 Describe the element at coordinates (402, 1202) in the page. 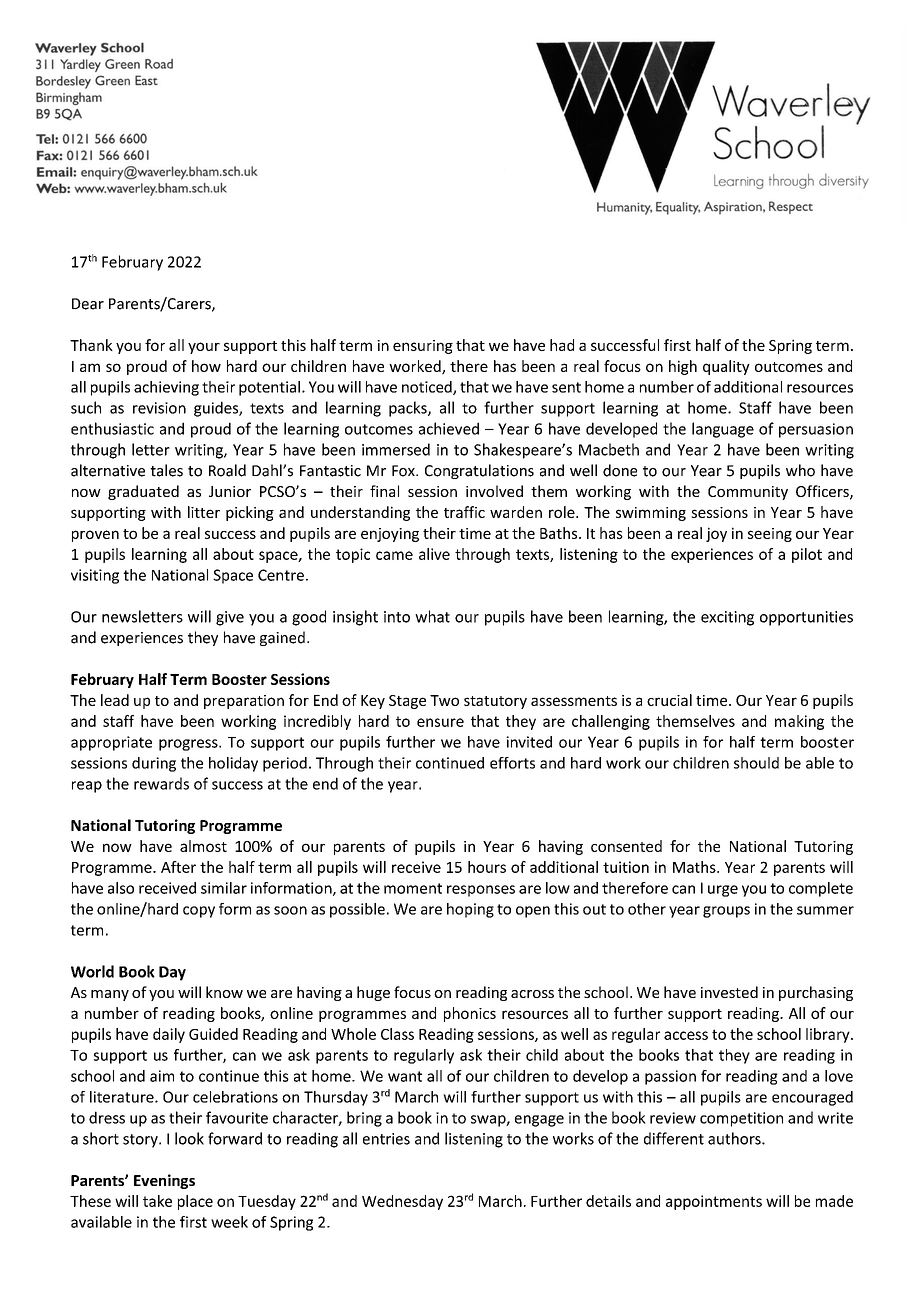

I see `Wednesday` at that location.
